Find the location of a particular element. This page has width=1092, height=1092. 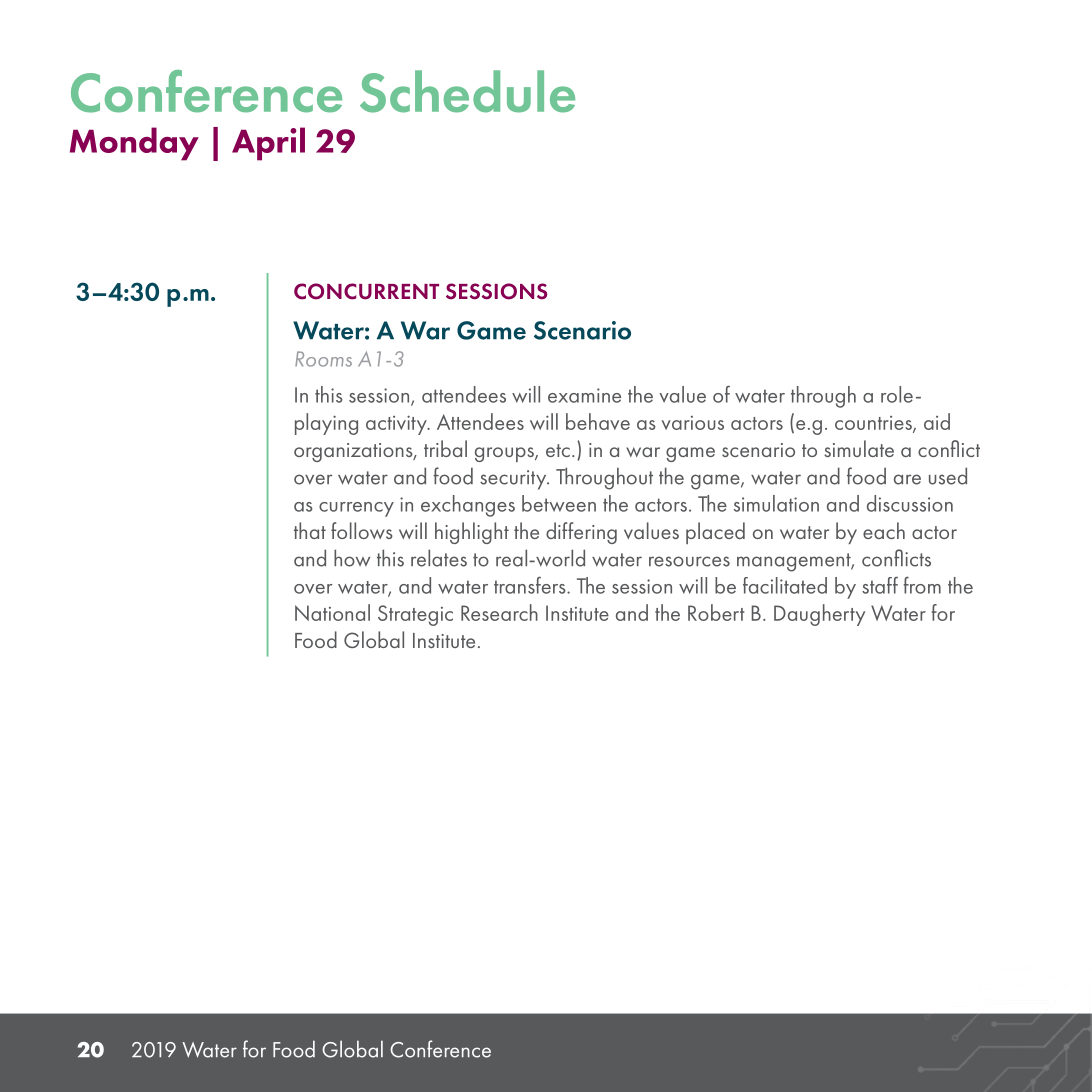

April is located at coordinates (268, 144).
